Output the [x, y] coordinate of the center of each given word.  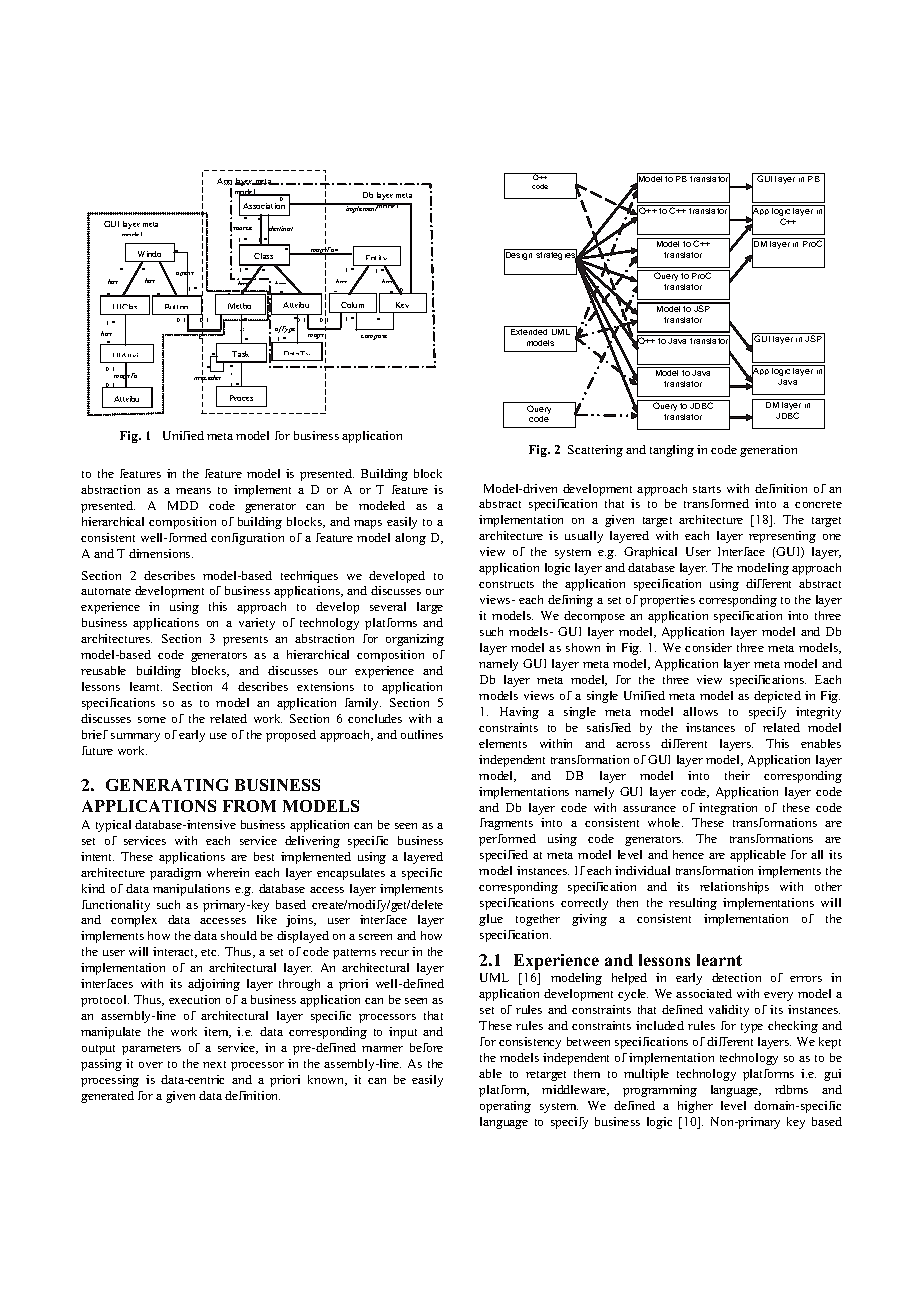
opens [185, 274]
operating [505, 1107]
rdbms [791, 1089]
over [151, 1065]
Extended [529, 332]
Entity [377, 260]
